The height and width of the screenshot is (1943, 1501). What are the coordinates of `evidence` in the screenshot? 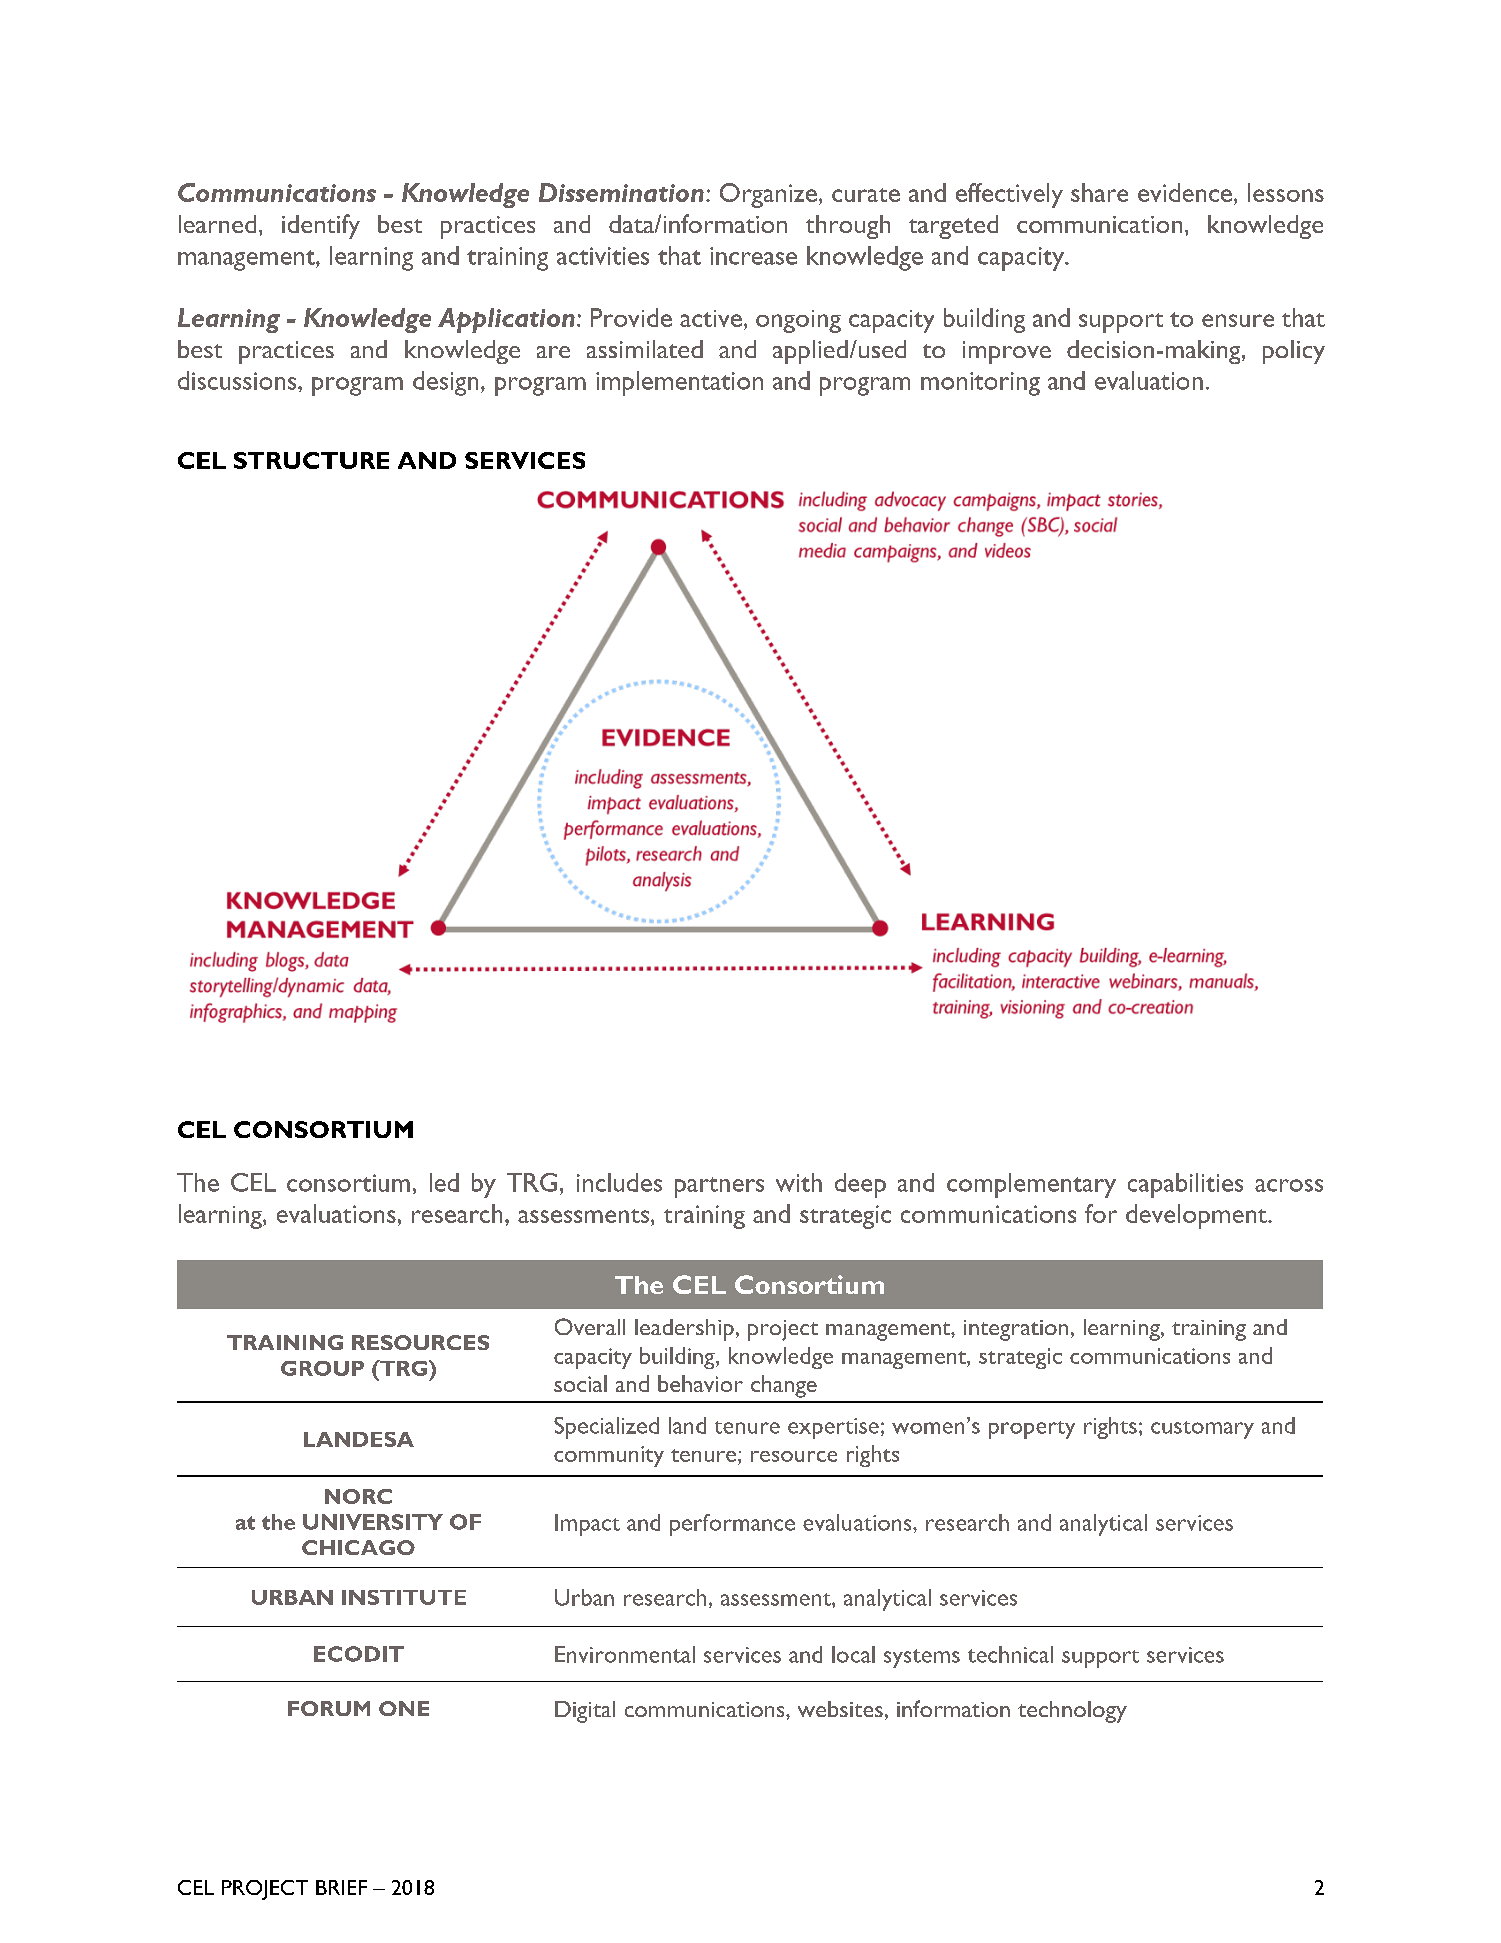 It's located at (1185, 192).
